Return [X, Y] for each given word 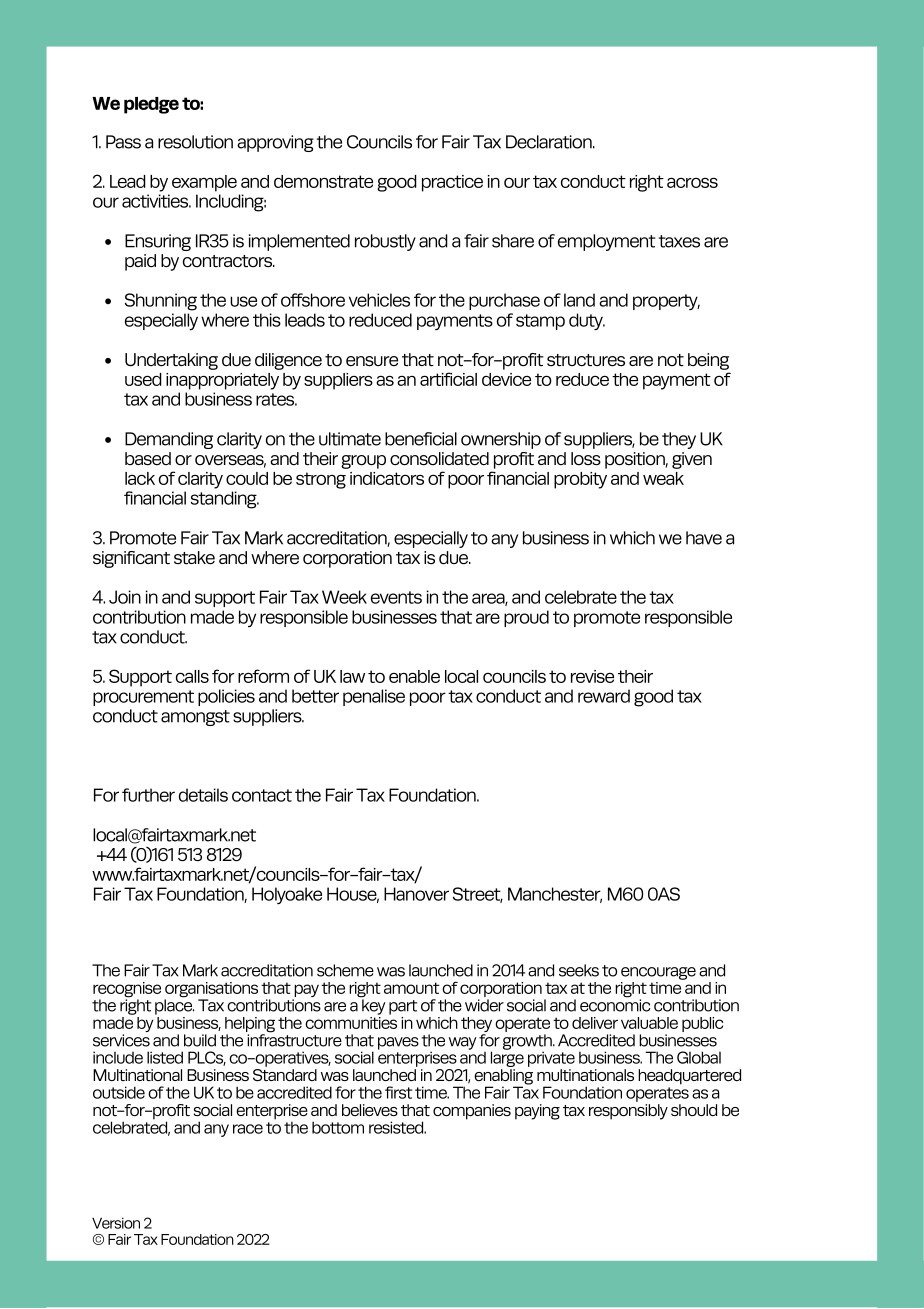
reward [604, 696]
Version [116, 1223]
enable [414, 676]
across [692, 182]
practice [452, 183]
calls [192, 676]
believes [370, 1110]
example [204, 183]
